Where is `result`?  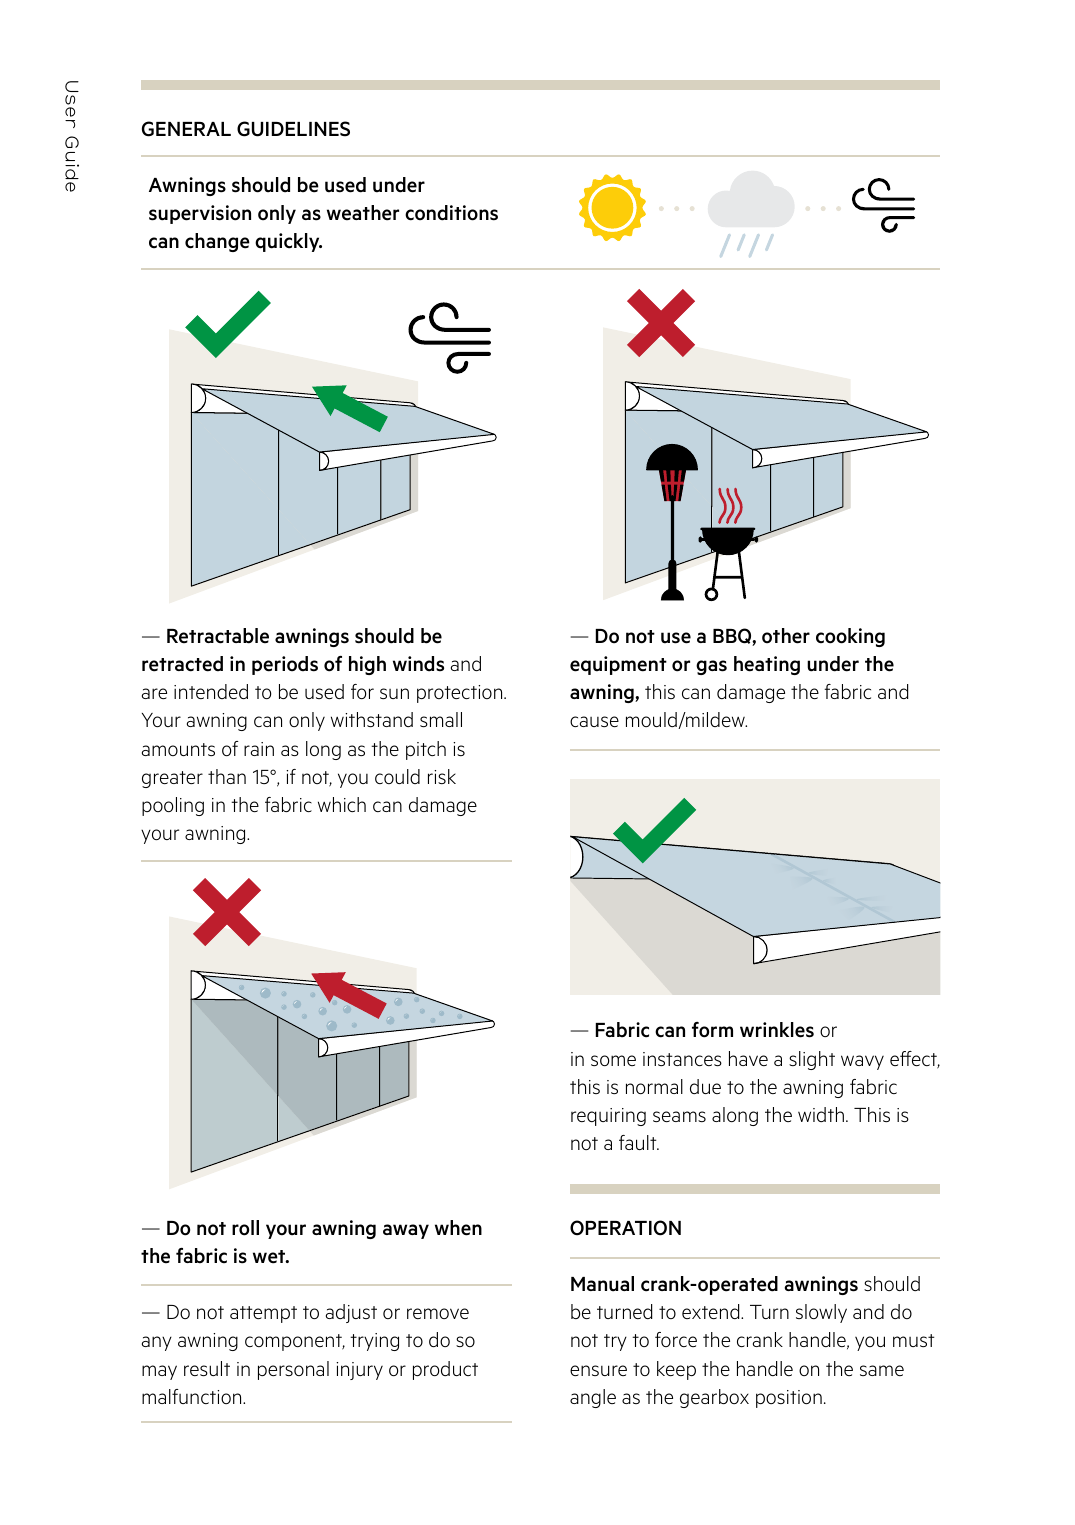
result is located at coordinates (207, 1368).
